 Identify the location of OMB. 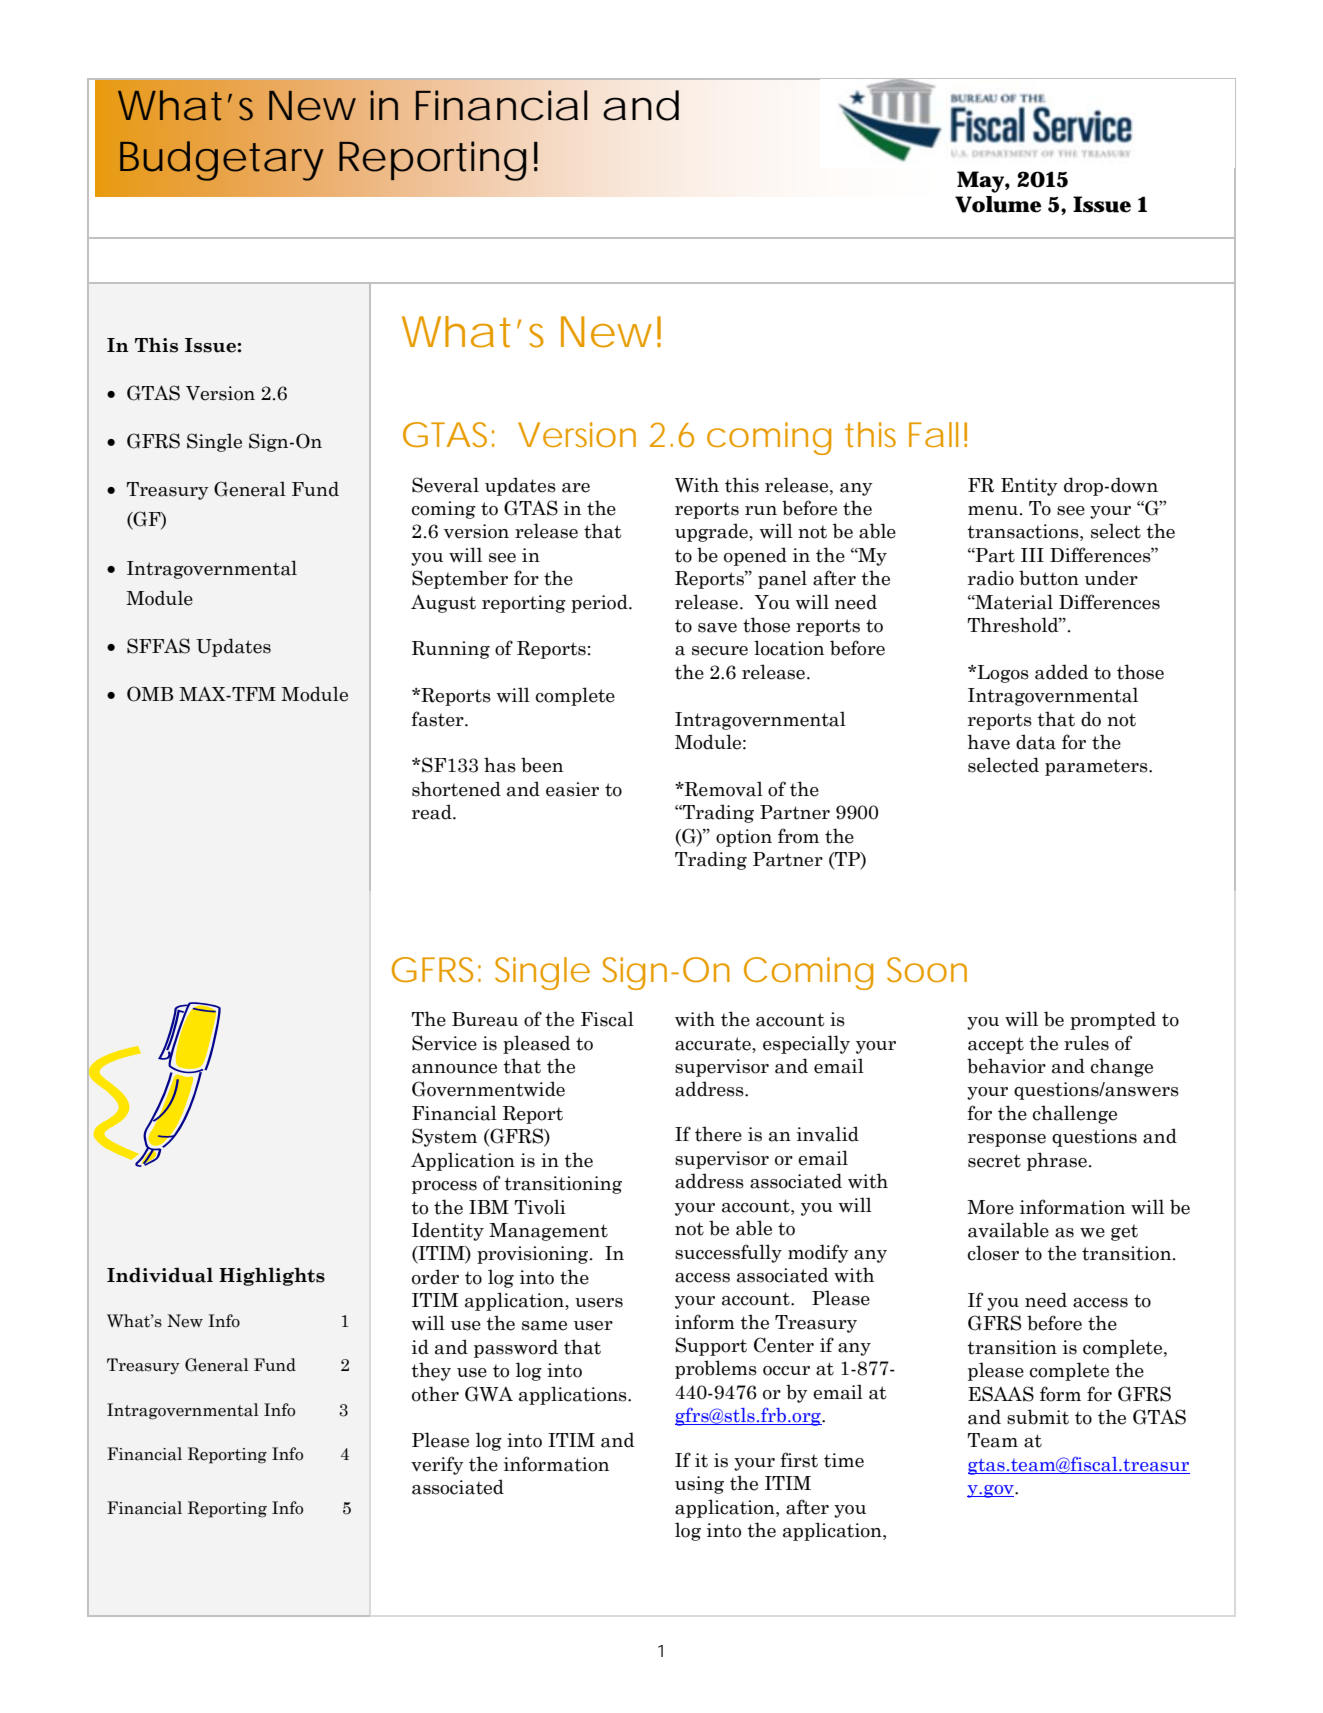
(150, 694).
